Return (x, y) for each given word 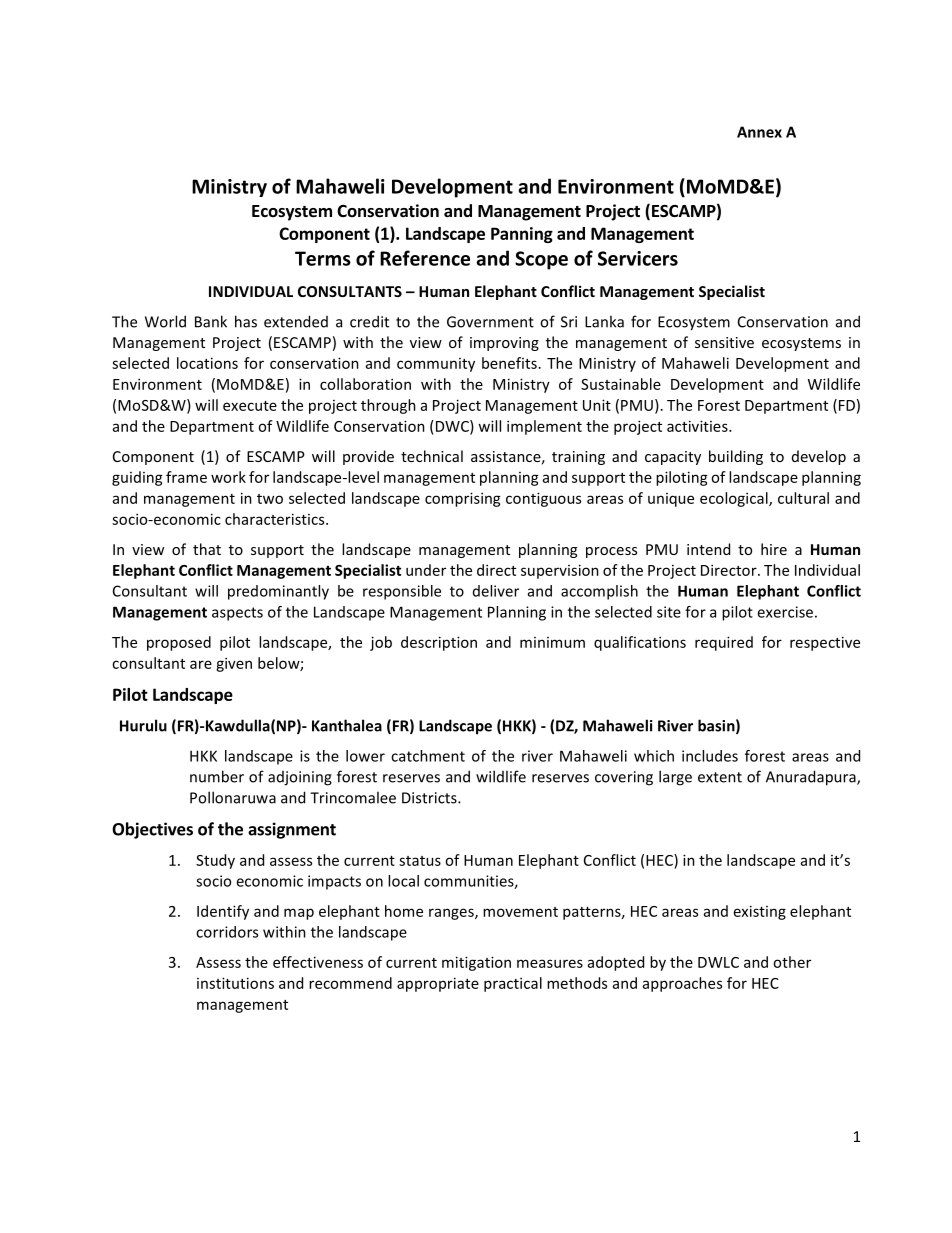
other (792, 962)
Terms (323, 258)
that (207, 549)
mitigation (476, 963)
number (217, 776)
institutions (235, 983)
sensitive (724, 342)
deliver (496, 591)
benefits (509, 363)
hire (774, 549)
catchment (428, 756)
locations (207, 363)
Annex (759, 132)
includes (710, 756)
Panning (522, 235)
